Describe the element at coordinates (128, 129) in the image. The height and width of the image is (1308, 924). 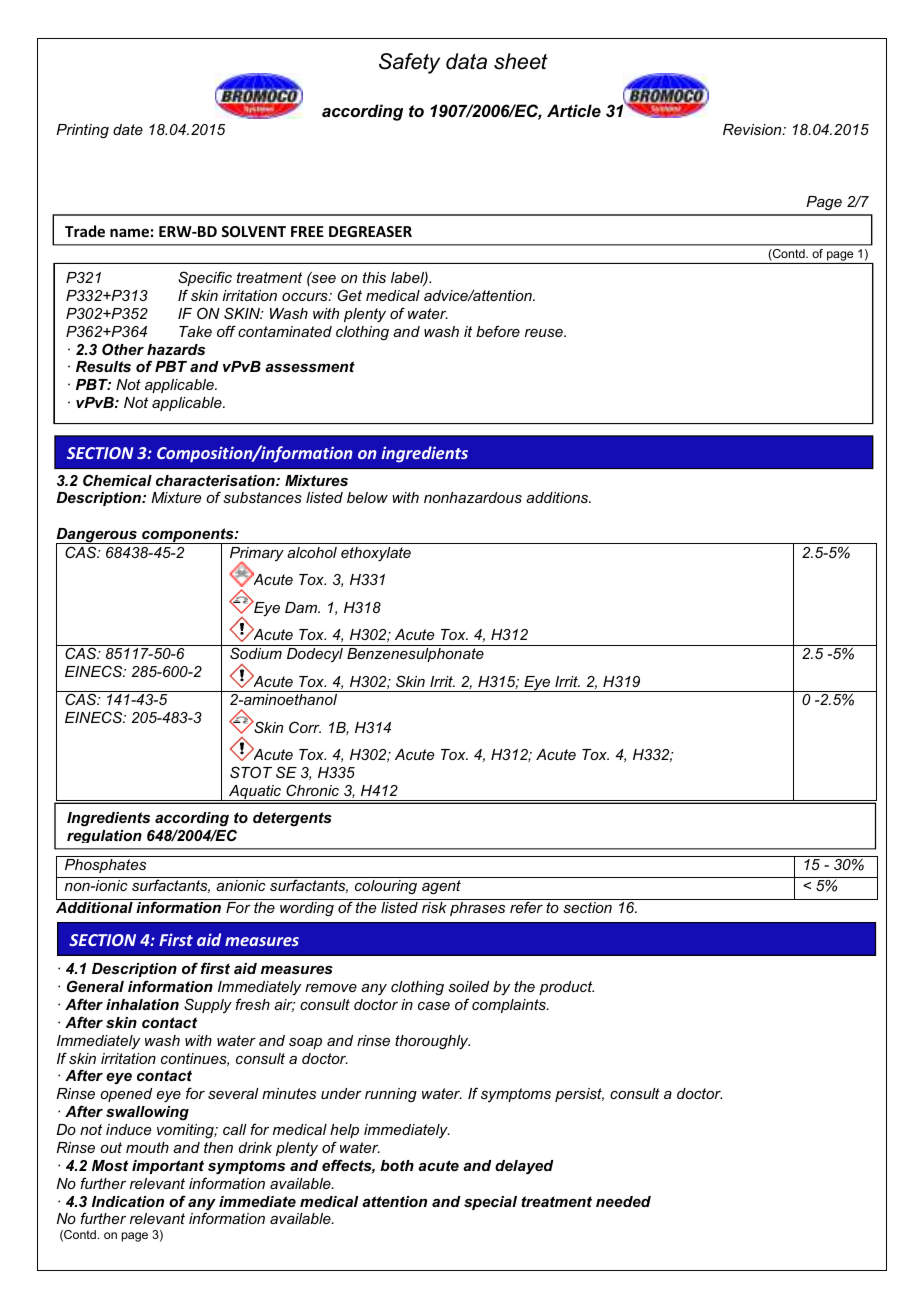
I see `date` at that location.
